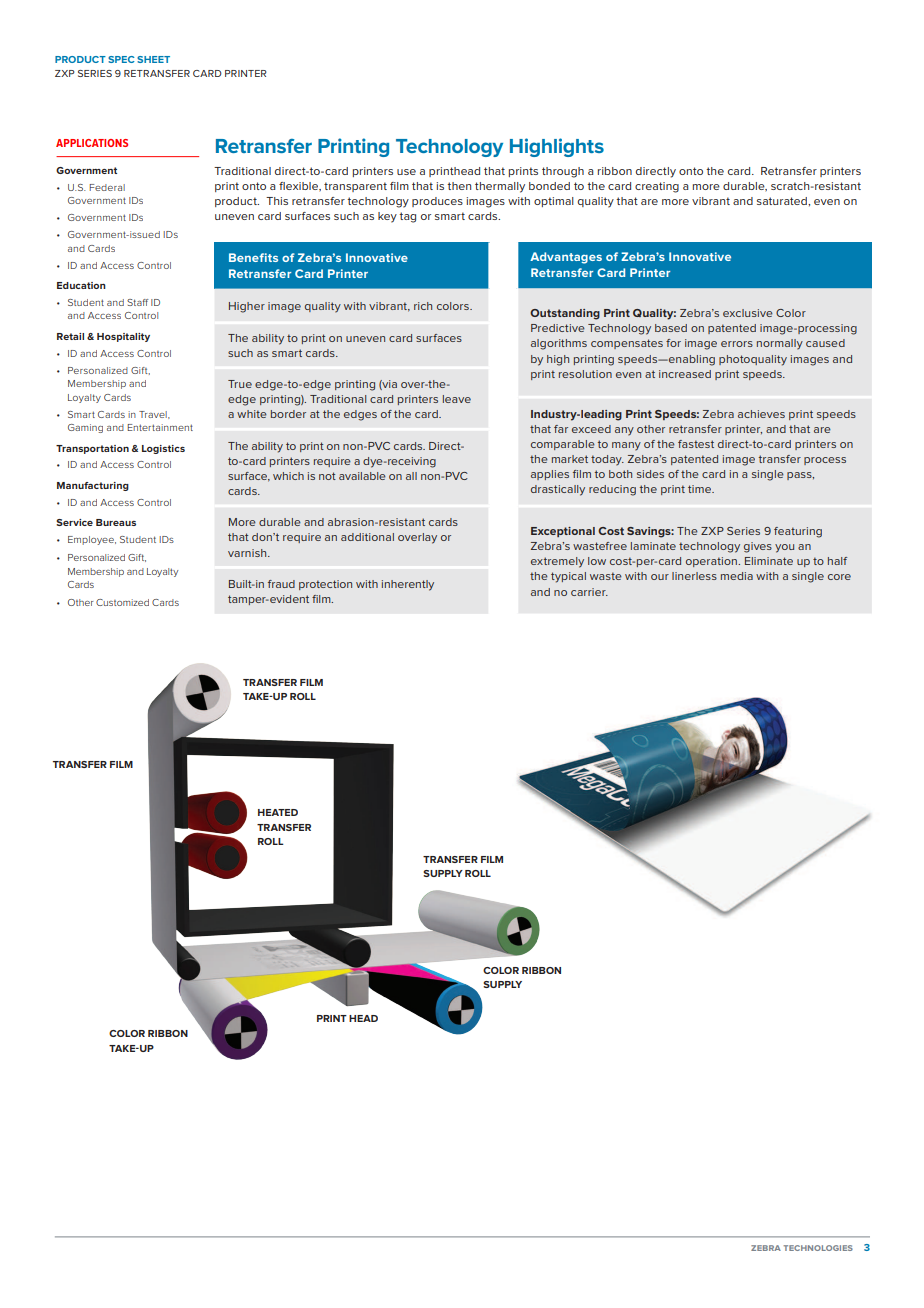 The image size is (924, 1308). Describe the element at coordinates (278, 812) in the screenshot. I see `HEATED` at that location.
